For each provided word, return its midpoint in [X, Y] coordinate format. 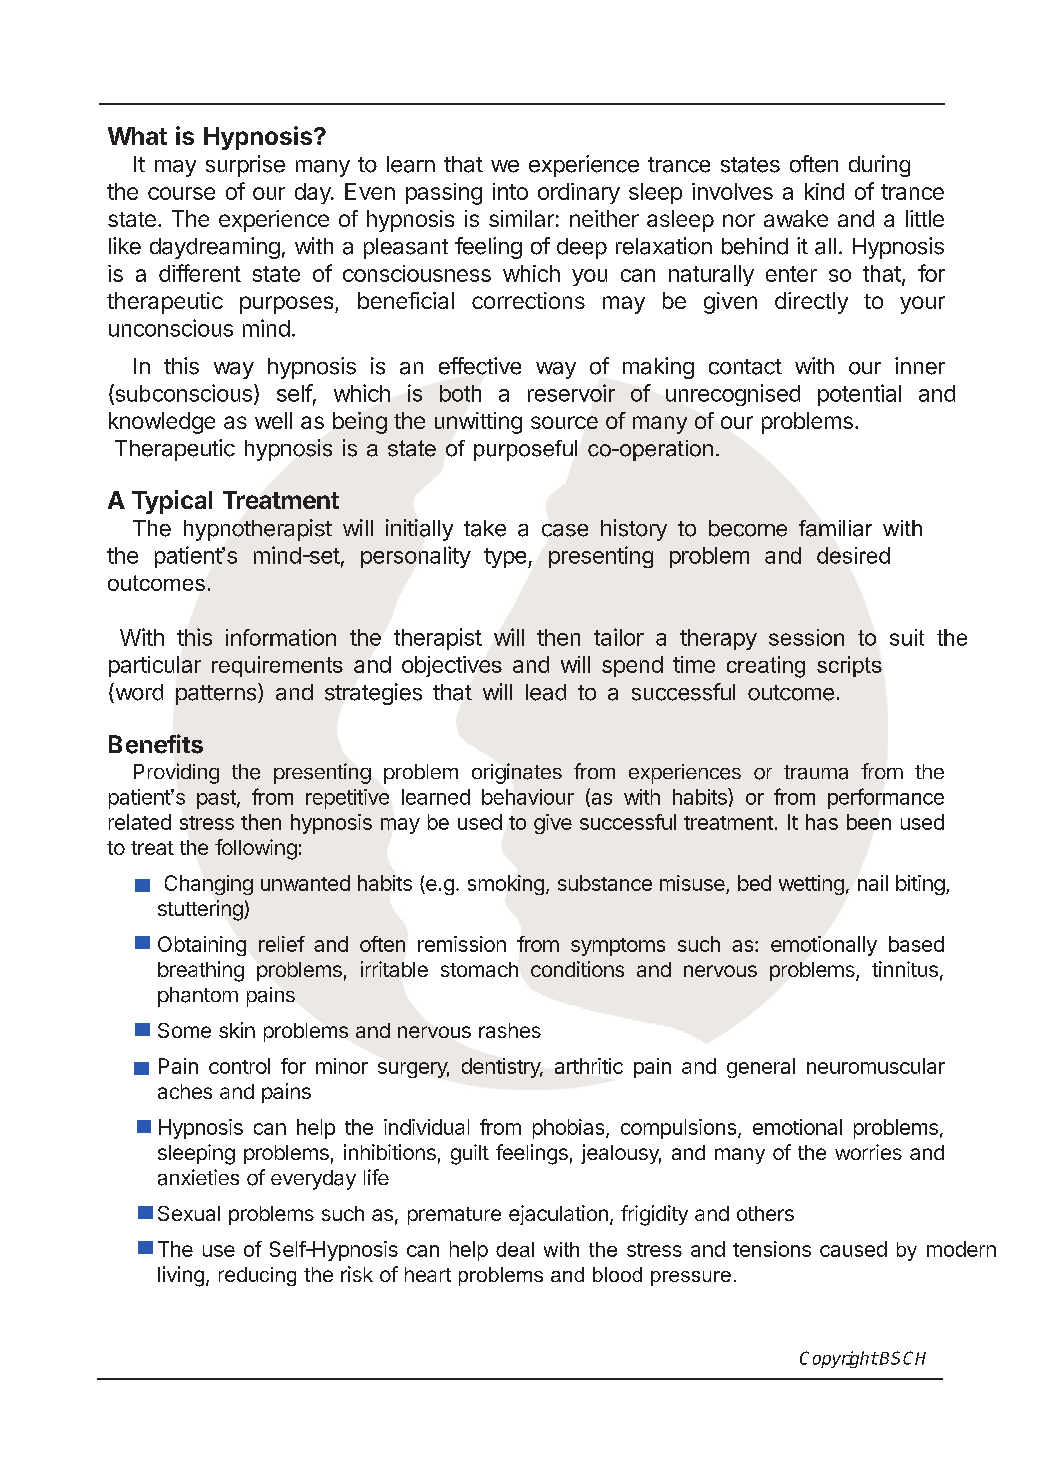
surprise [245, 166]
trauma [816, 772]
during [879, 166]
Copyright [839, 1359]
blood [617, 1274]
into [510, 191]
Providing [176, 773]
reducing [257, 1276]
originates [517, 773]
